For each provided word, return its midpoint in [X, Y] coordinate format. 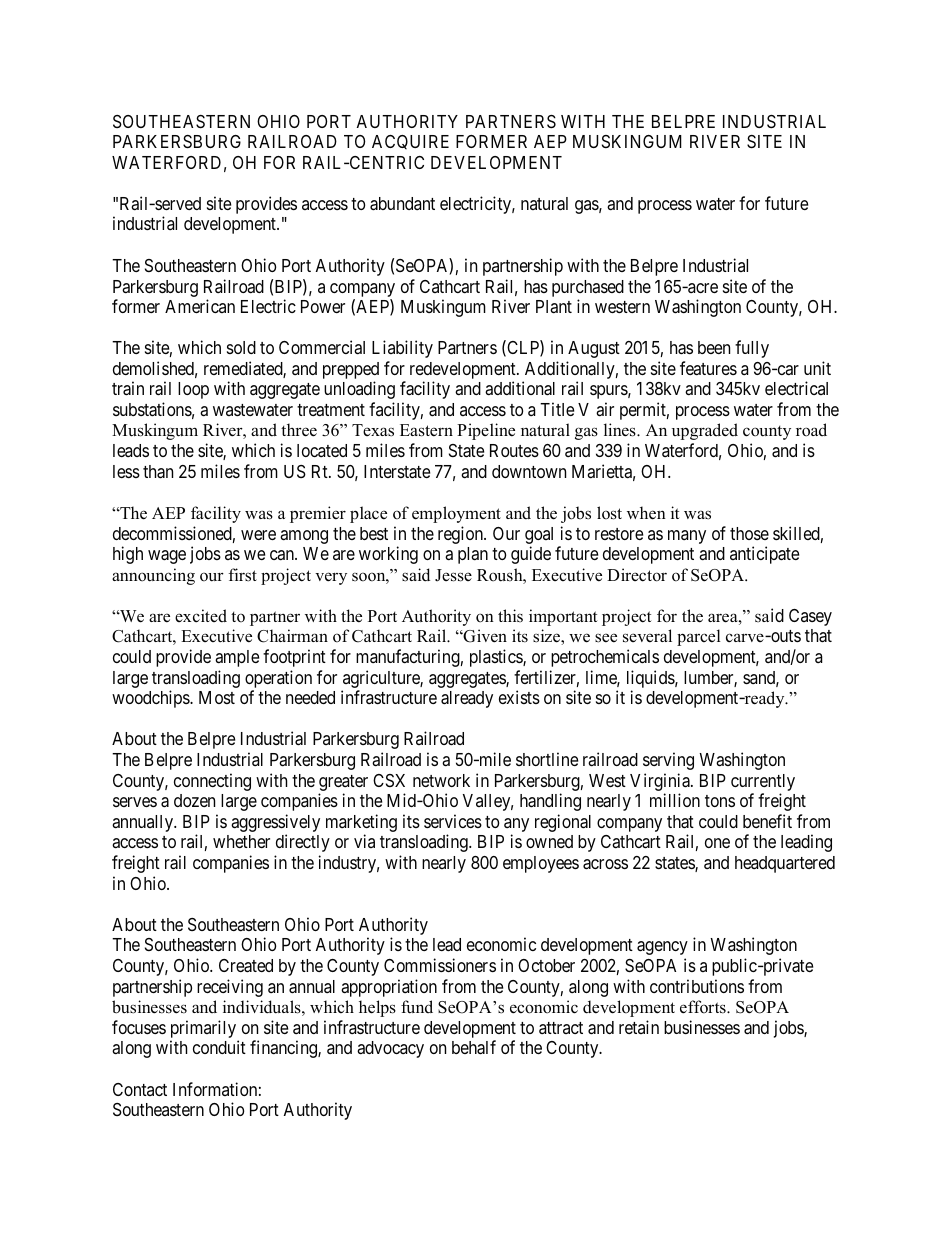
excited [201, 616]
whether [241, 841]
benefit [767, 821]
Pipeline [486, 431]
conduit [219, 1047]
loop [193, 390]
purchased [588, 288]
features [708, 368]
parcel [699, 637]
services [453, 821]
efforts [704, 1007]
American [200, 306]
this [510, 615]
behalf [474, 1047]
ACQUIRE [410, 142]
